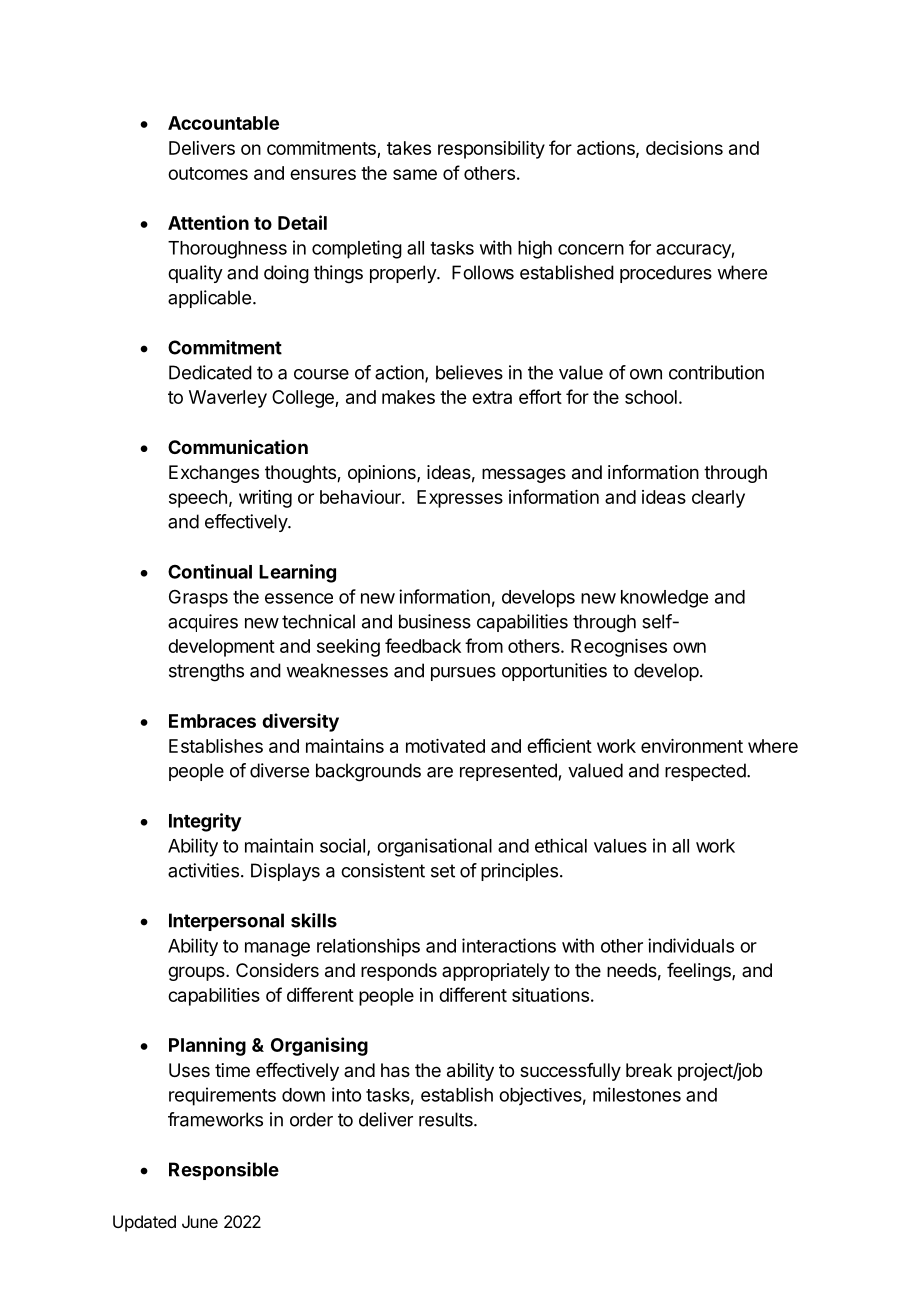 Image resolution: width=924 pixels, height=1307 pixels. I want to click on decisions, so click(684, 148).
